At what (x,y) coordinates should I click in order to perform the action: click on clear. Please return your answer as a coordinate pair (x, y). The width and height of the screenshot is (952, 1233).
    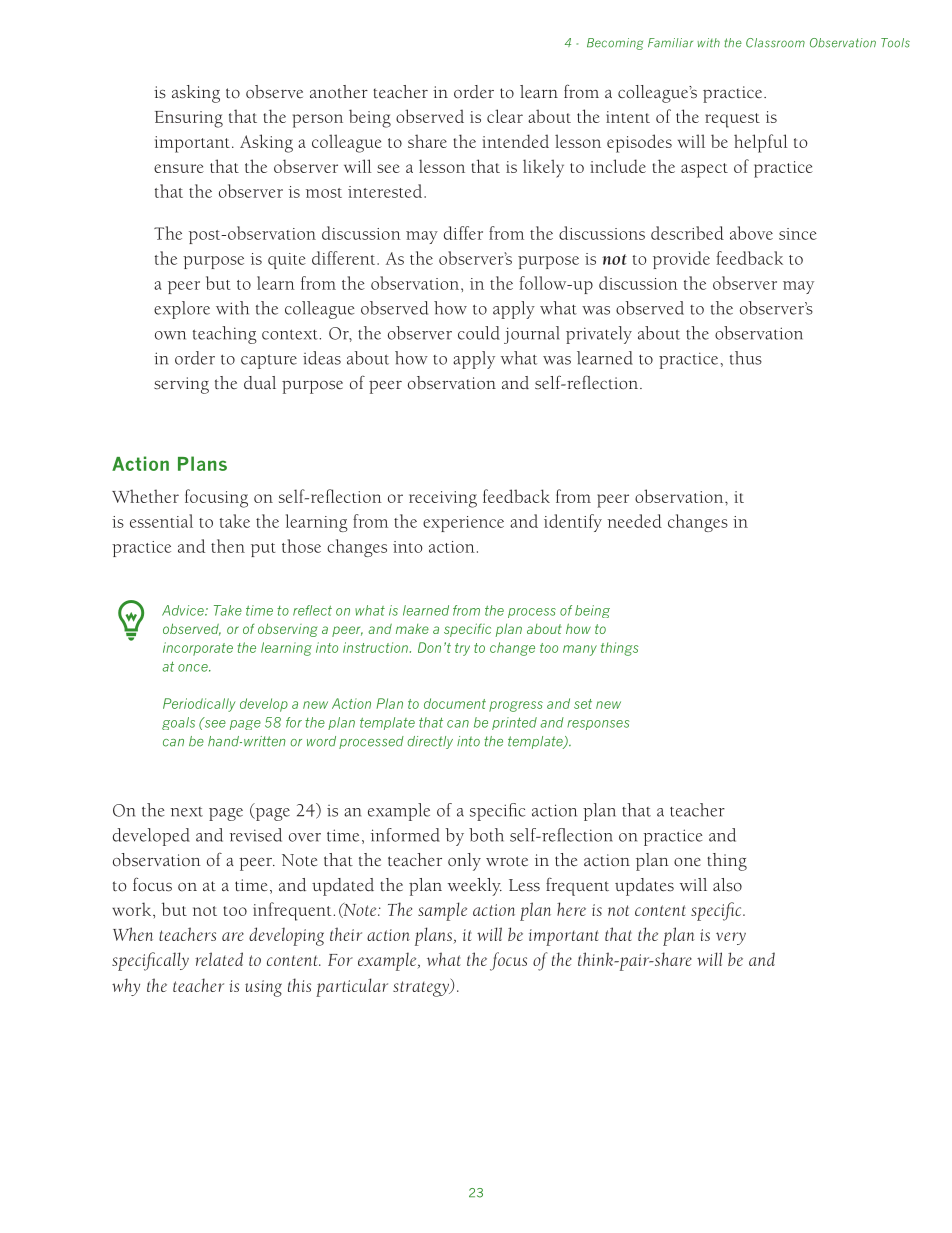
    Looking at the image, I should click on (505, 116).
